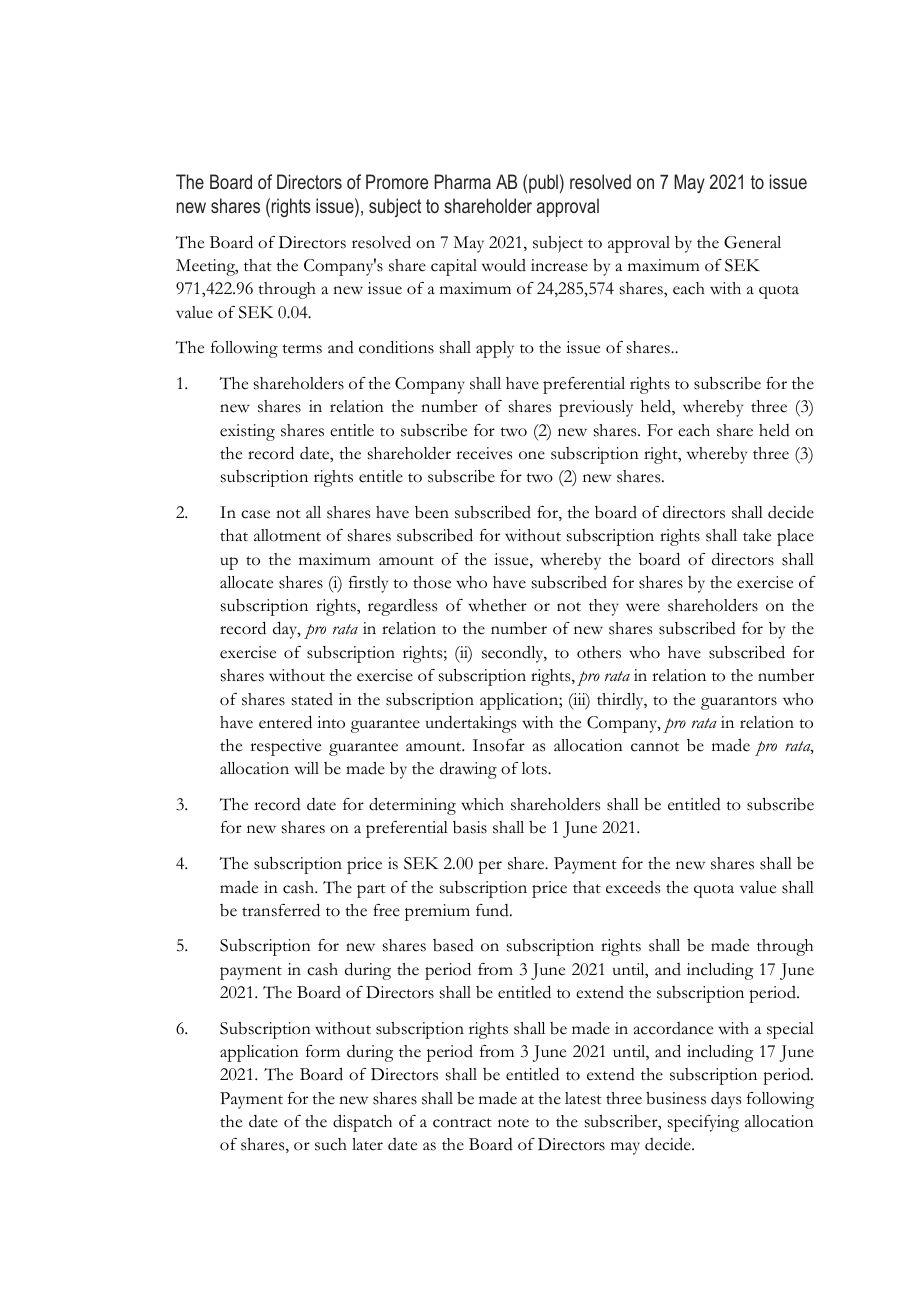 This document has height=1308, width=924. I want to click on Pharma, so click(462, 181).
